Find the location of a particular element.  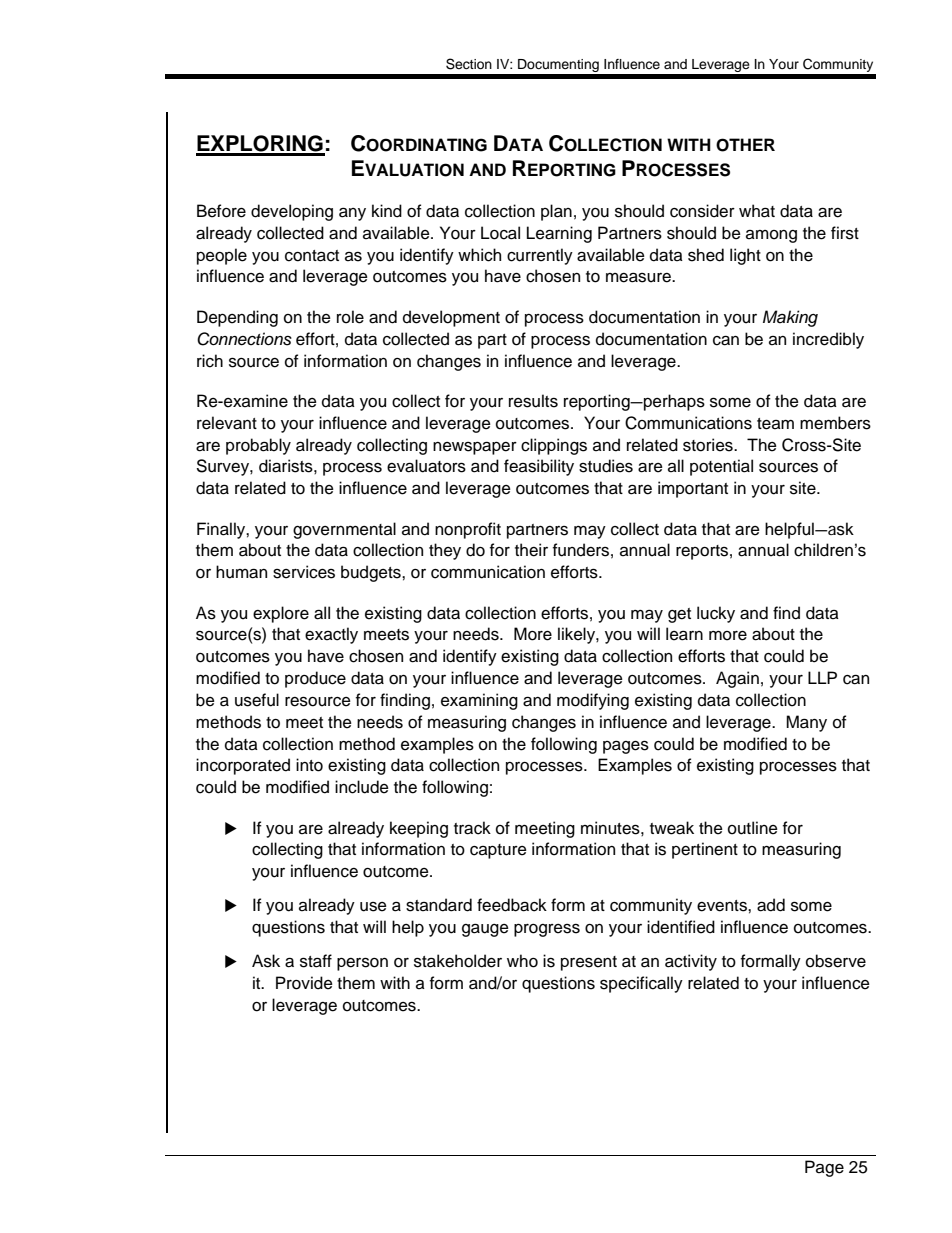

developing is located at coordinates (292, 212).
